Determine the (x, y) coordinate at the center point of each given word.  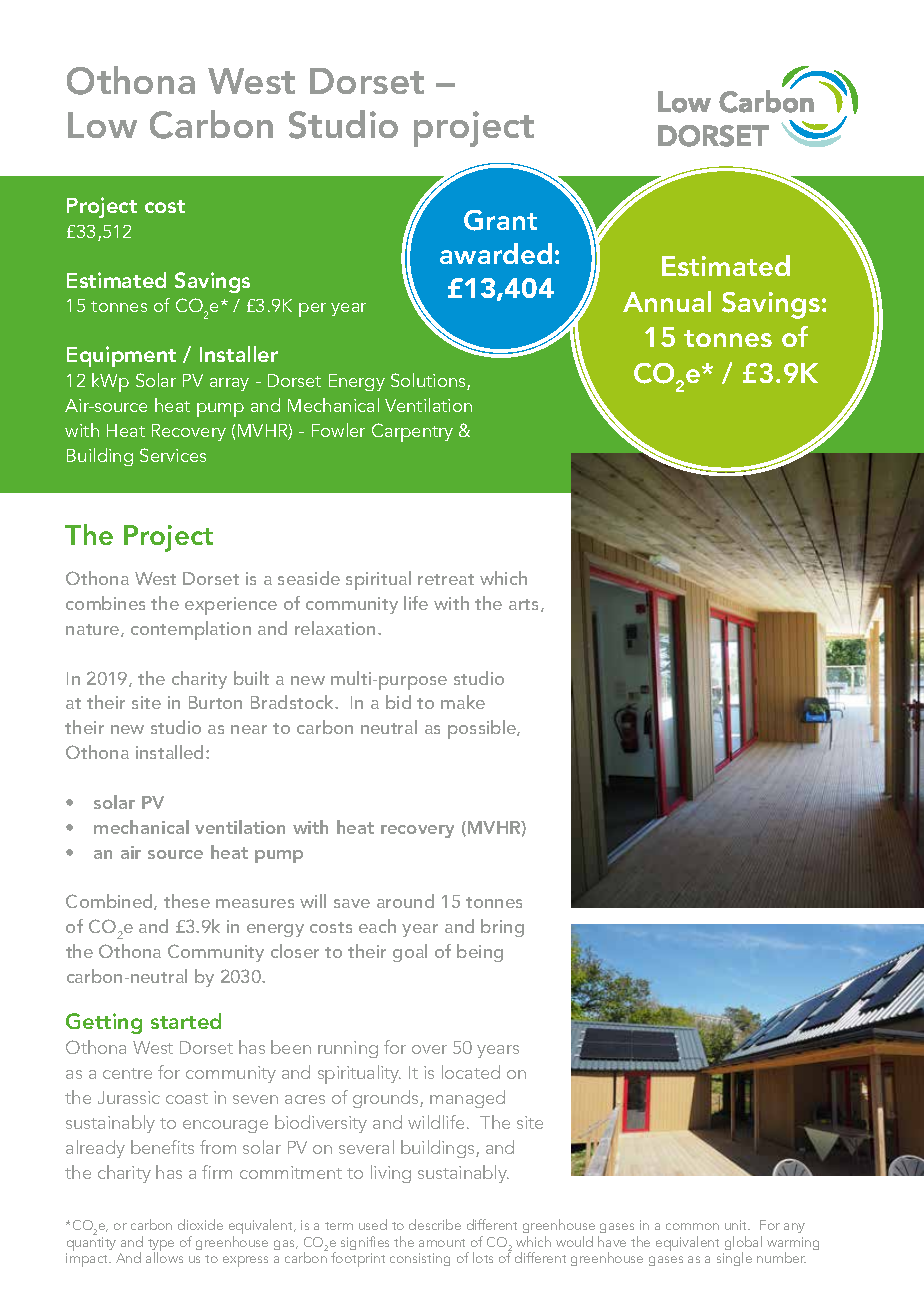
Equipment (121, 356)
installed (171, 752)
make (463, 702)
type (161, 1246)
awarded (496, 253)
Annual (667, 301)
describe (435, 1224)
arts (525, 605)
